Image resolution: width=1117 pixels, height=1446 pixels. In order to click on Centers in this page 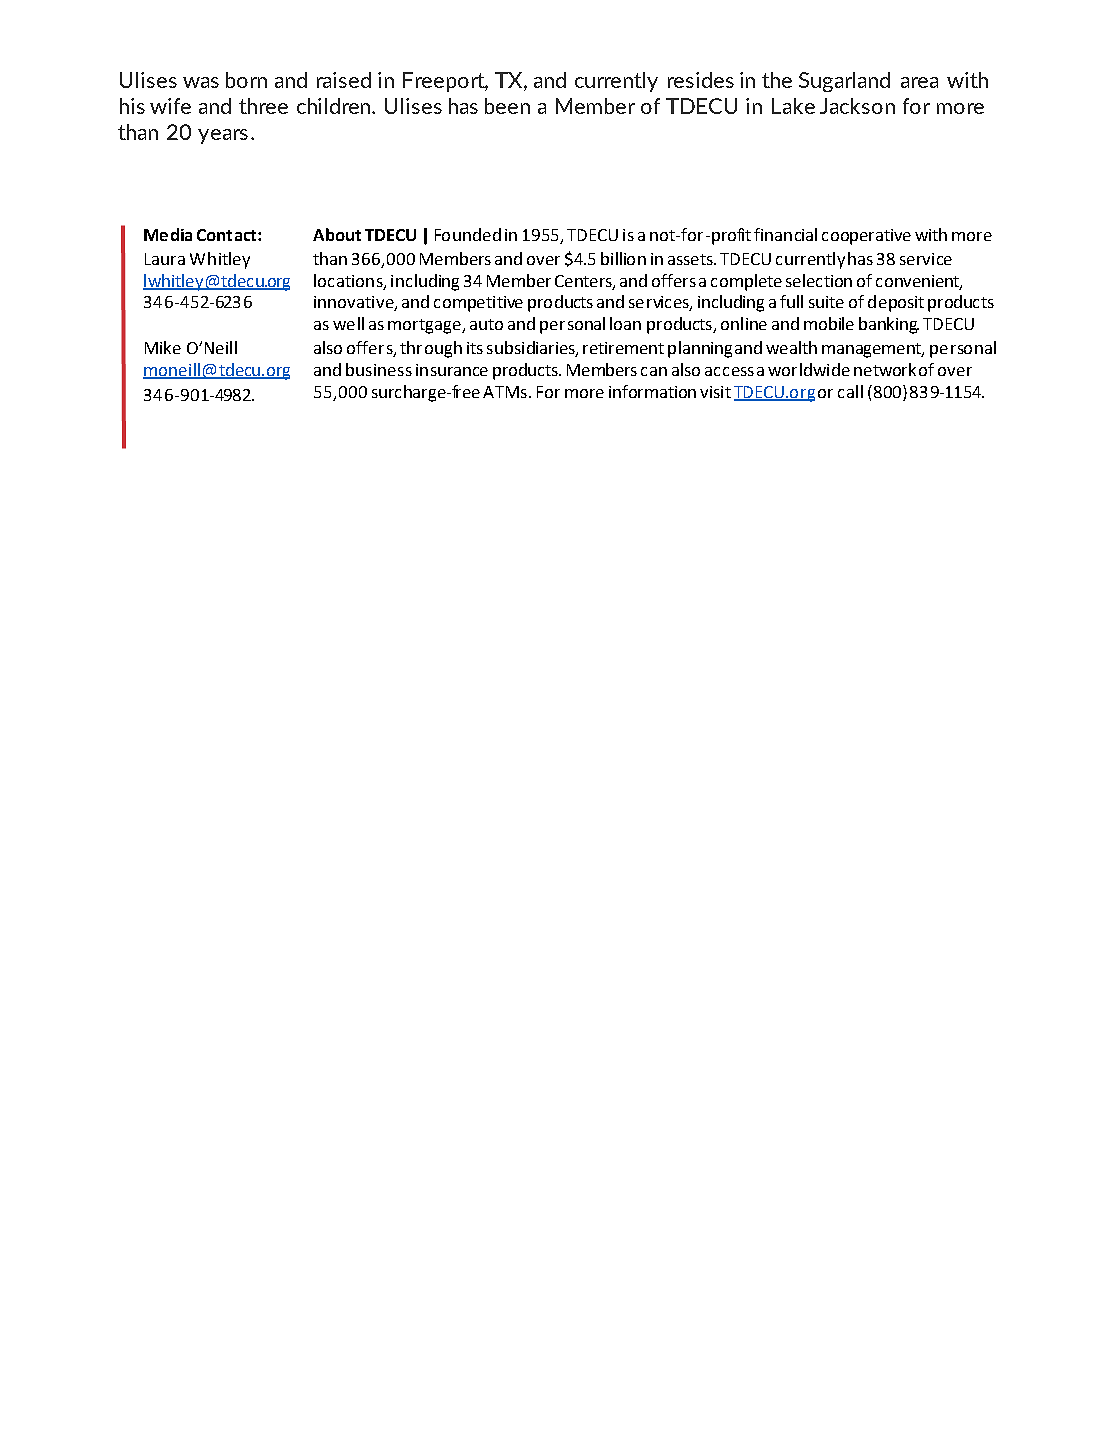, I will do `click(584, 282)`.
